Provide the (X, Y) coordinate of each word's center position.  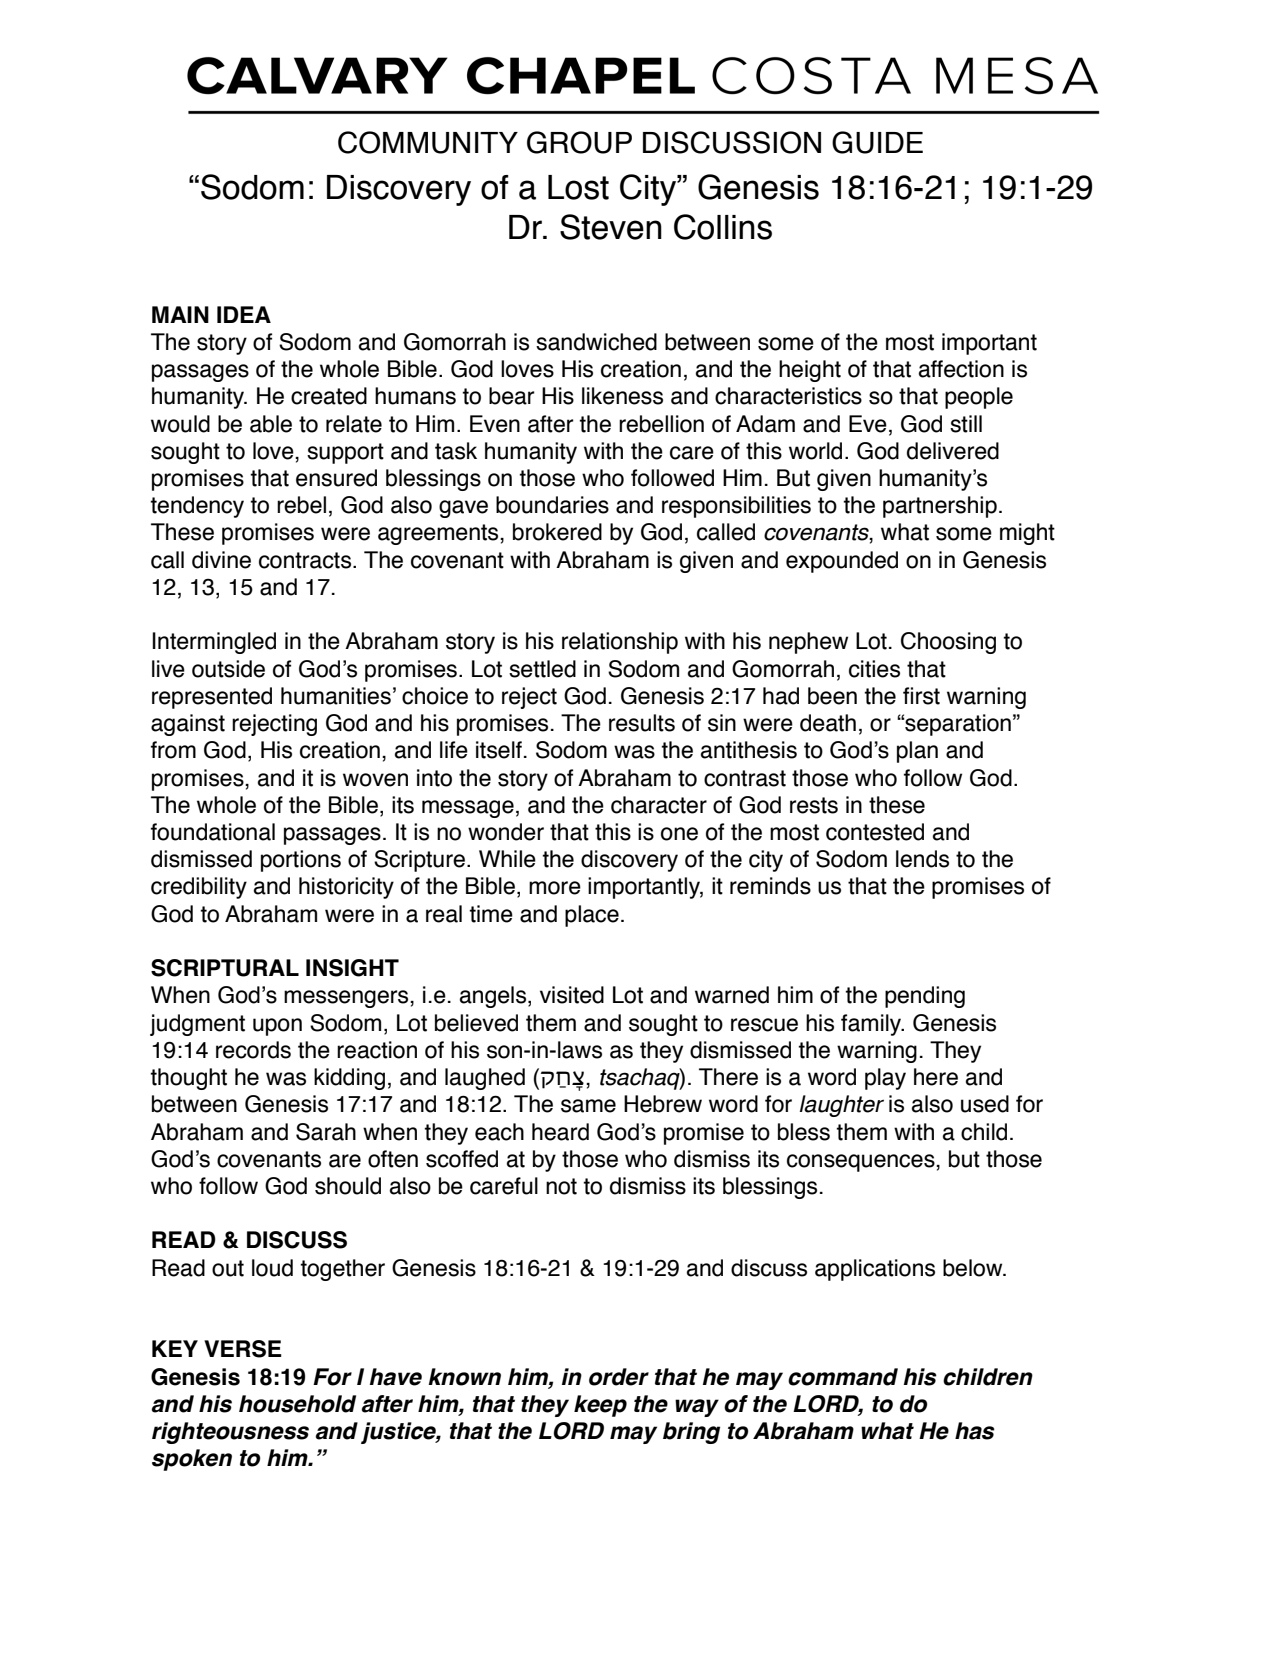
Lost (578, 187)
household (297, 1404)
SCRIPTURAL (225, 968)
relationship (620, 643)
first (921, 696)
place (592, 916)
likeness (622, 396)
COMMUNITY (428, 142)
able (271, 424)
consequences (862, 1163)
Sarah (326, 1132)
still (966, 424)
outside (228, 669)
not (561, 1186)
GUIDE (877, 142)
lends (922, 859)
